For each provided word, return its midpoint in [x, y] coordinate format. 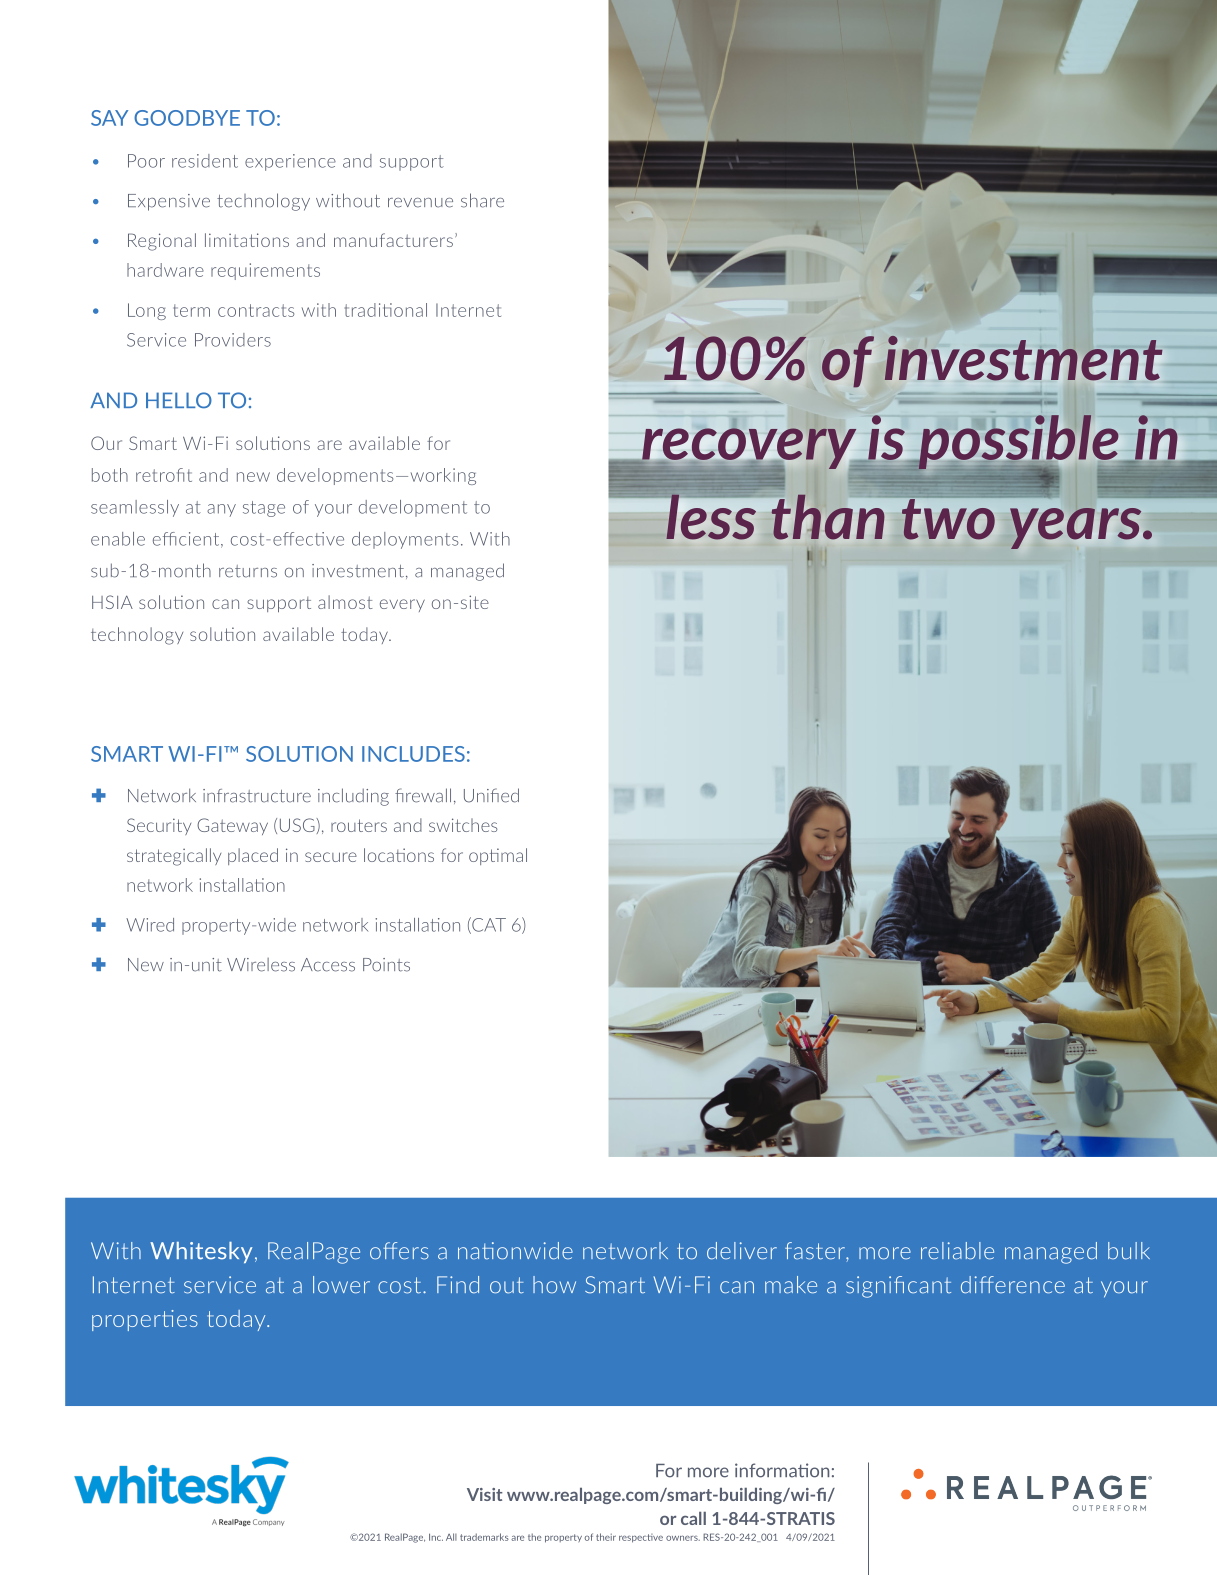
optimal [498, 856]
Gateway [232, 826]
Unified [491, 795]
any [221, 510]
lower [341, 1285]
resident [205, 161]
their [606, 1537]
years [1077, 528]
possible [1020, 443]
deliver [742, 1251]
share [482, 200]
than [828, 517]
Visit [485, 1494]
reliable [957, 1251]
